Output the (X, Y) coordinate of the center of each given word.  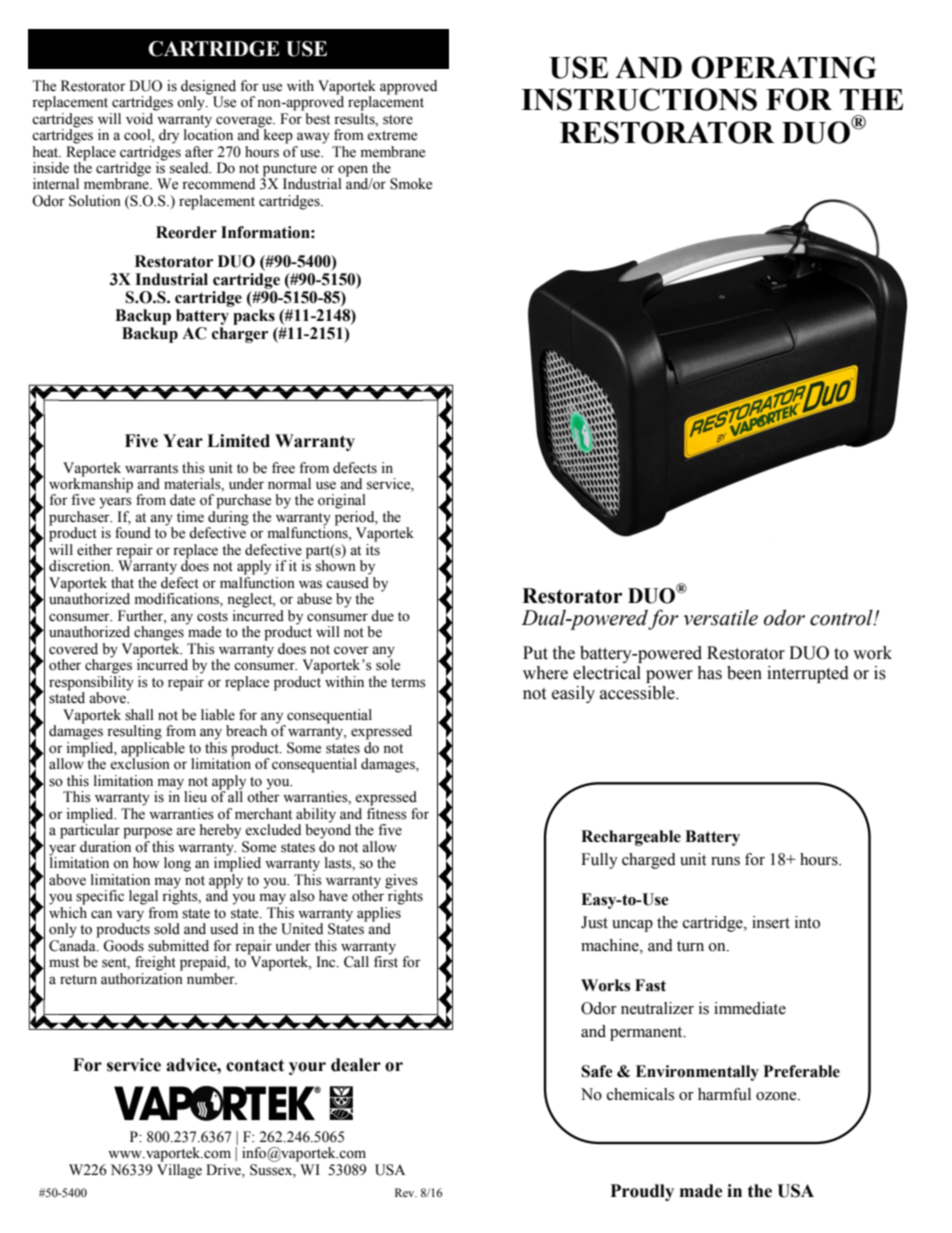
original (342, 501)
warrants (151, 469)
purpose (147, 833)
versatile (721, 617)
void (141, 117)
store (398, 120)
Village (179, 1170)
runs (725, 861)
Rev (406, 1192)
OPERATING (784, 67)
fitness (387, 812)
